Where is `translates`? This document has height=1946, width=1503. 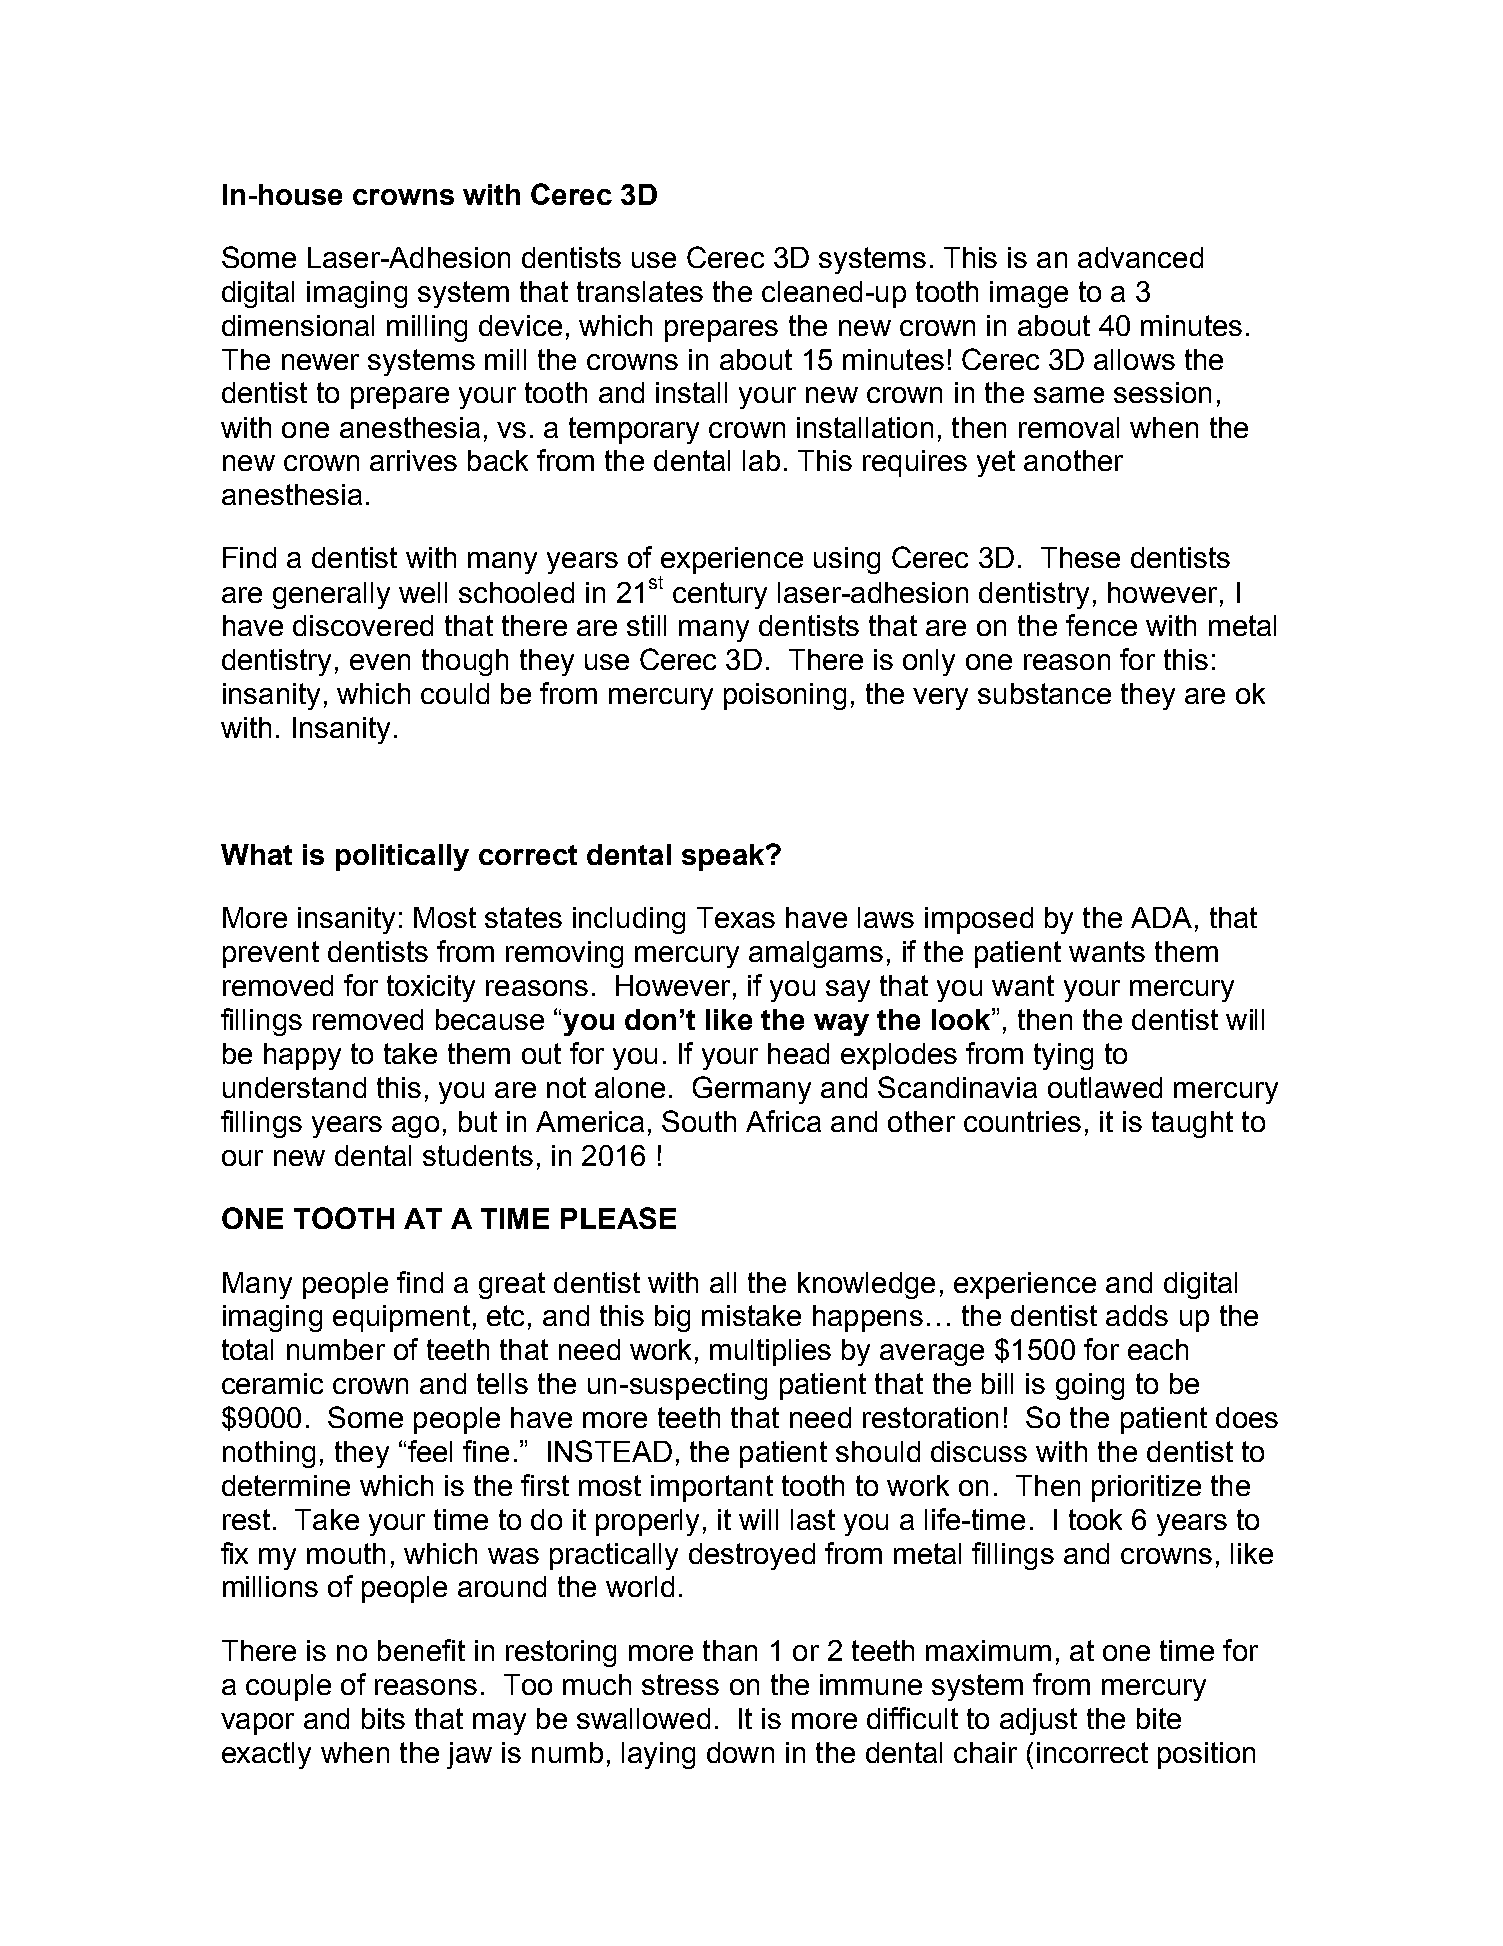 translates is located at coordinates (640, 291).
